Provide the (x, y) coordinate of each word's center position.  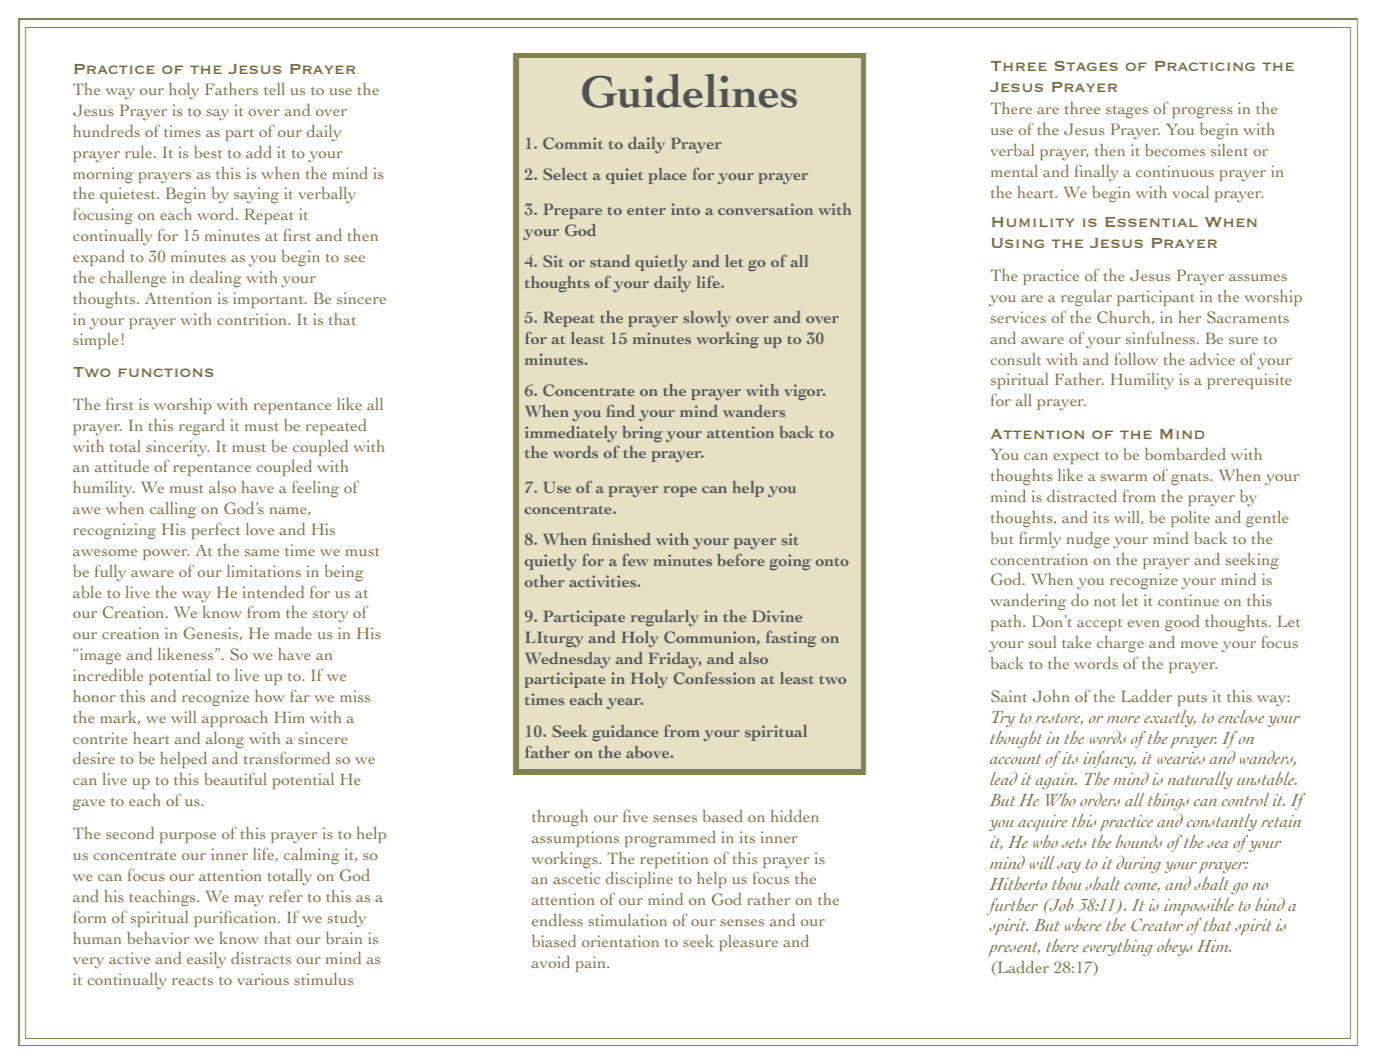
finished (621, 539)
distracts (261, 958)
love (260, 528)
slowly (707, 319)
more (1123, 719)
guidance (625, 733)
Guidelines (689, 91)
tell (274, 89)
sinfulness (1160, 337)
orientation (620, 941)
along (225, 740)
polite (1190, 518)
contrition (253, 319)
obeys (1174, 947)
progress (1202, 113)
